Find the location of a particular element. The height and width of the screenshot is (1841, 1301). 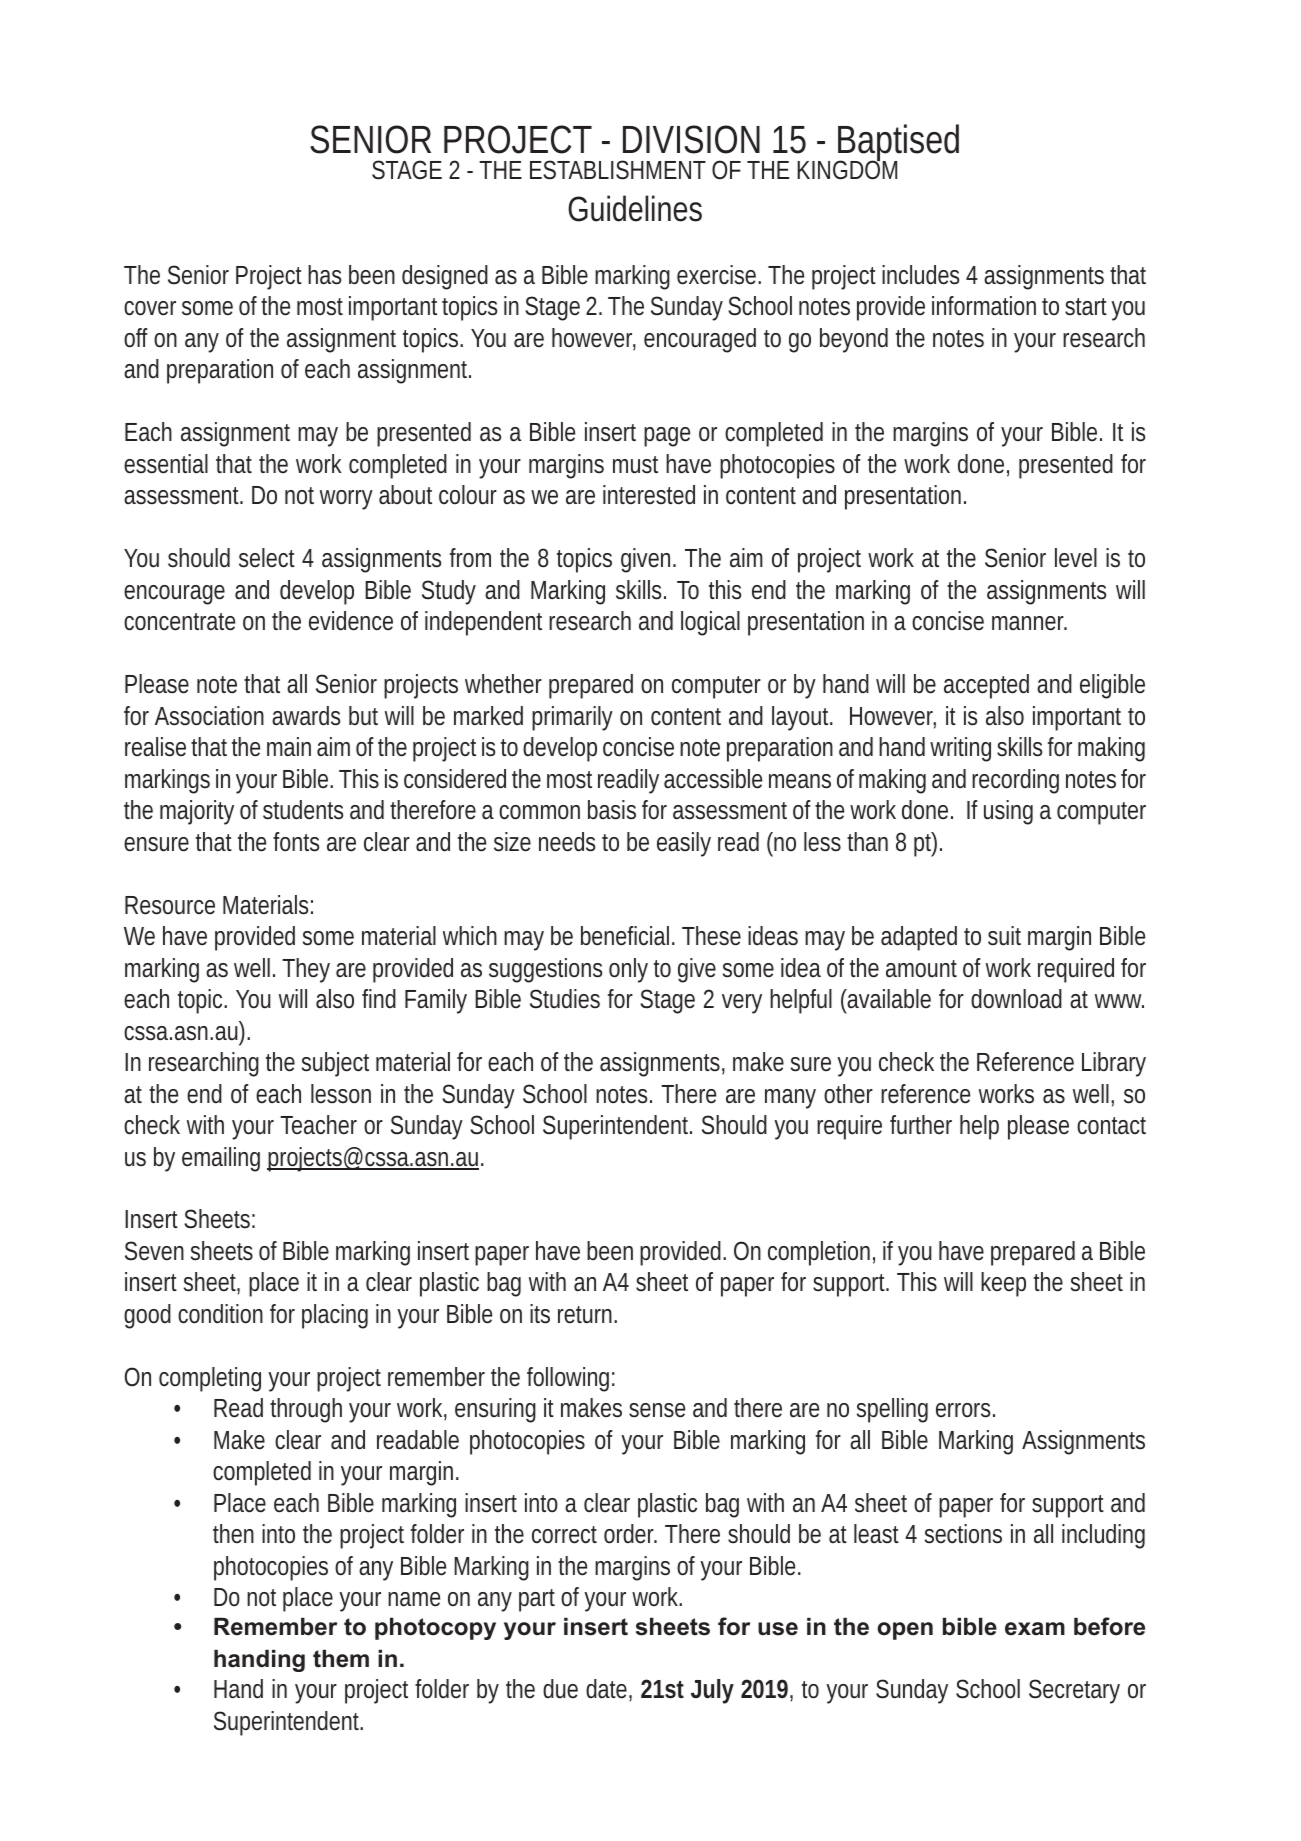

has is located at coordinates (324, 275).
